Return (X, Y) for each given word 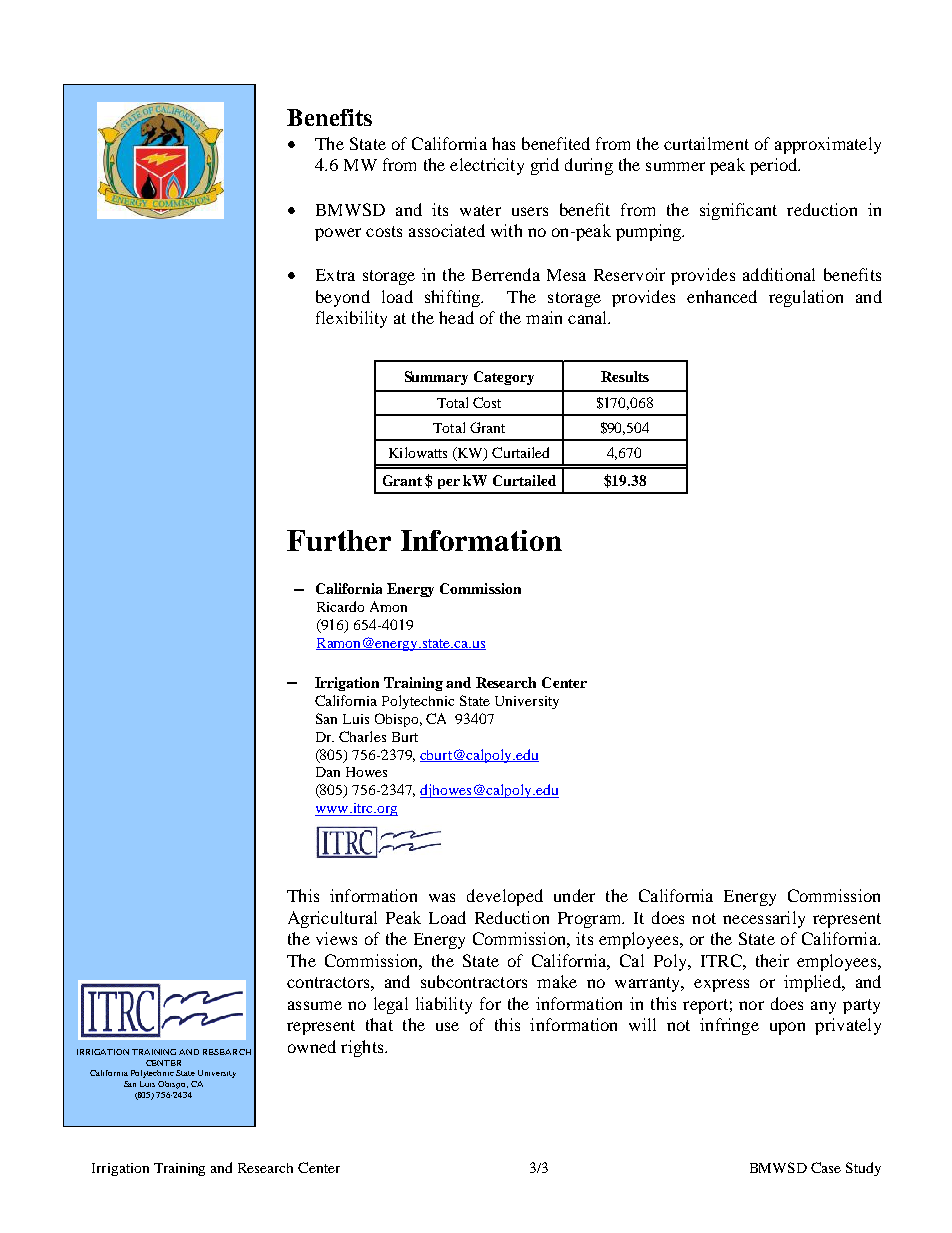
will (642, 1024)
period (775, 166)
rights (363, 1048)
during (589, 166)
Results (625, 376)
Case (826, 1167)
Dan (328, 772)
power (338, 234)
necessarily (764, 919)
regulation (806, 298)
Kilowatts (418, 452)
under (574, 895)
